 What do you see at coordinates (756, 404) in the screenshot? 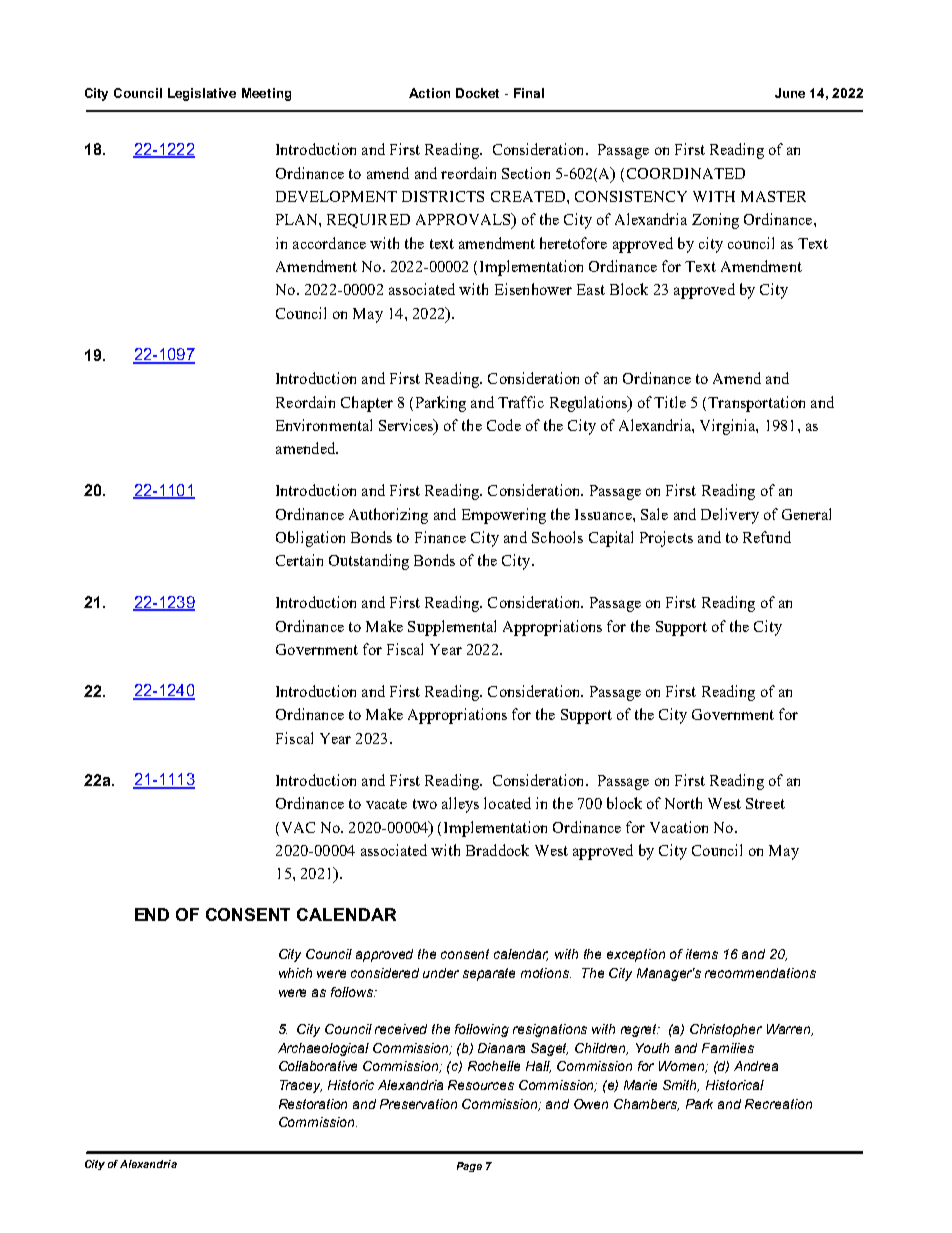
I see `Transportation` at bounding box center [756, 404].
